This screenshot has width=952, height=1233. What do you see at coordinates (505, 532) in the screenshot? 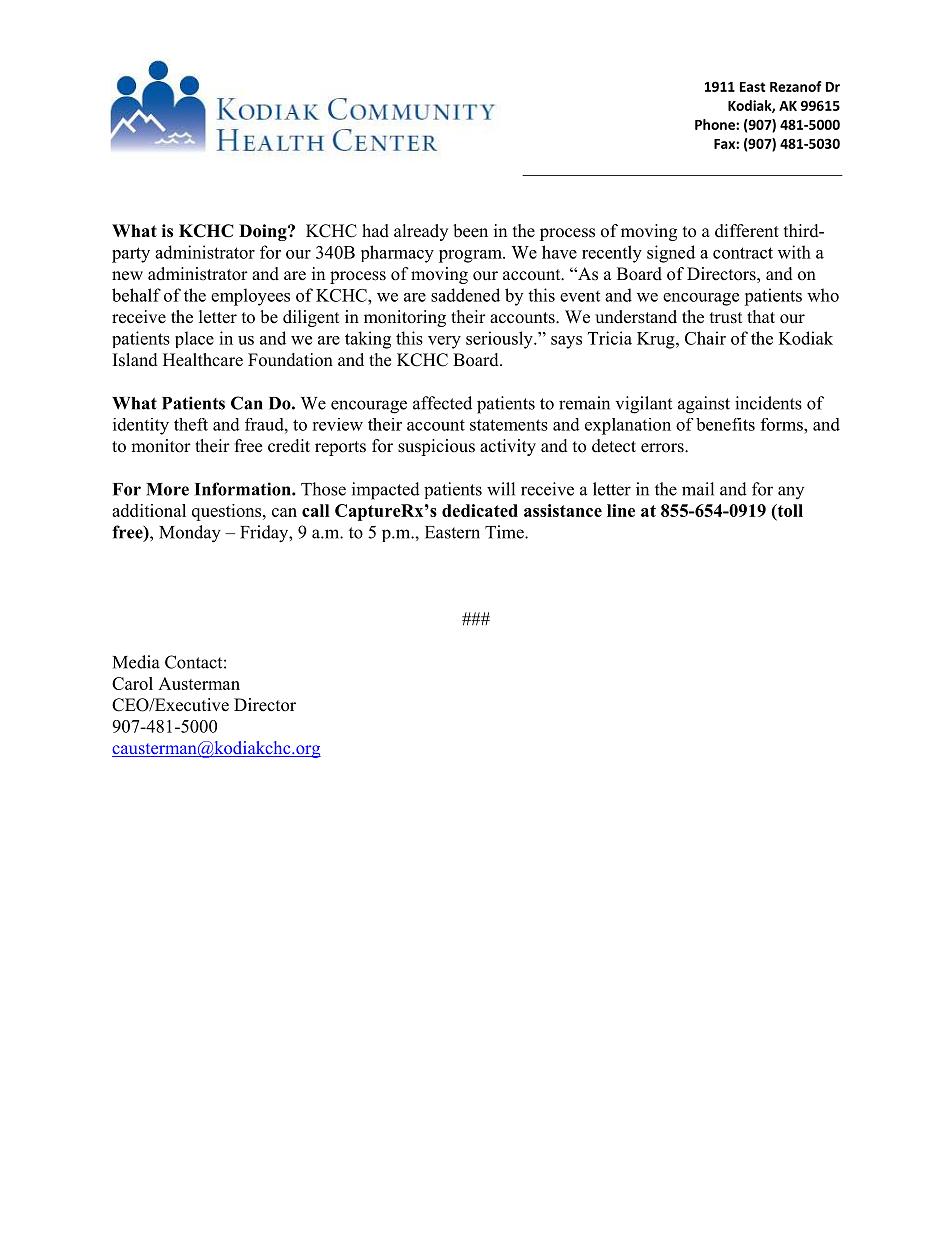
I see `Time` at bounding box center [505, 532].
